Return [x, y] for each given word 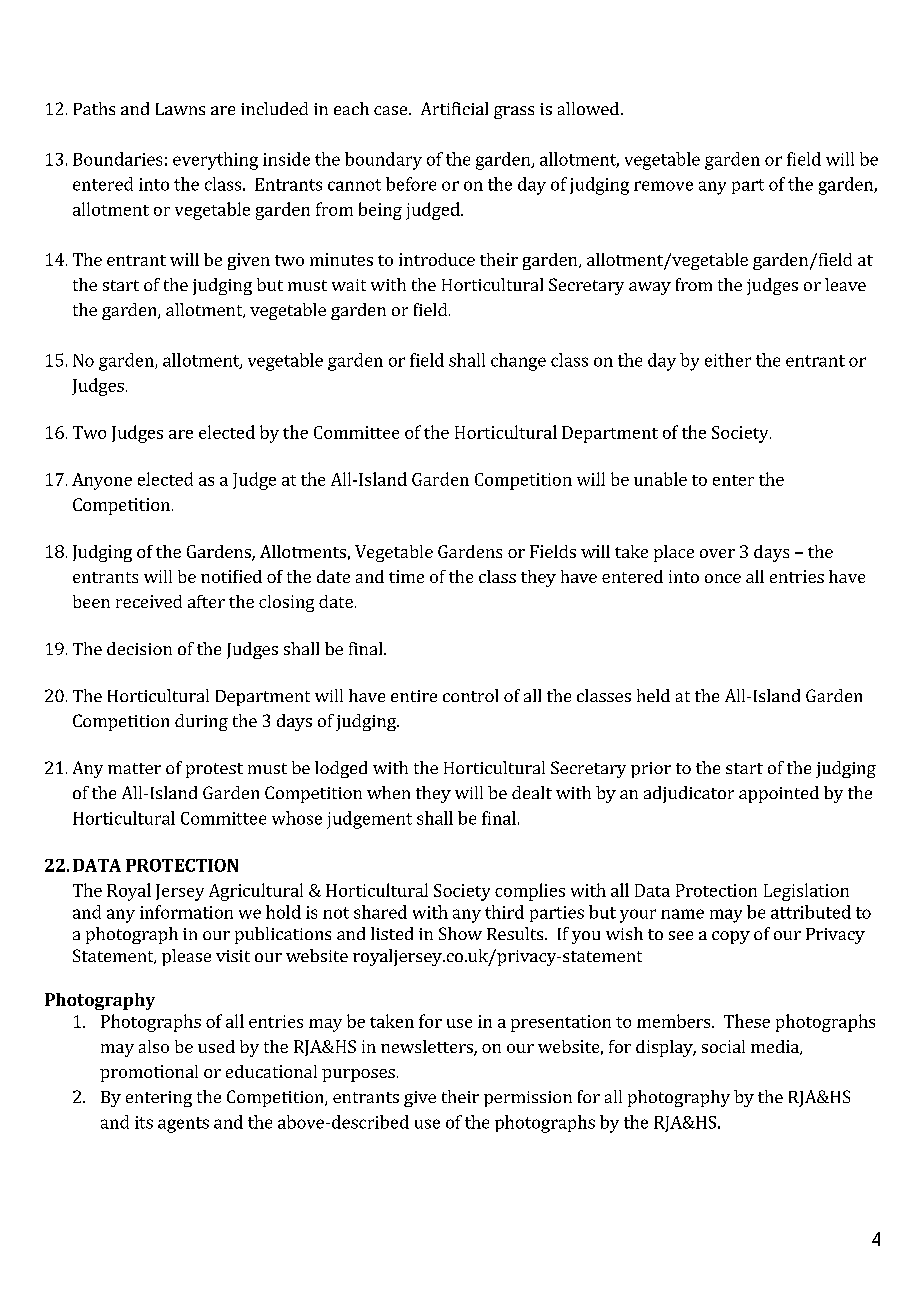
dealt [532, 792]
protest [214, 770]
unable [660, 479]
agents [183, 1125]
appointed [779, 794]
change [518, 362]
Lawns [180, 109]
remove [663, 186]
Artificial [454, 108]
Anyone [102, 481]
